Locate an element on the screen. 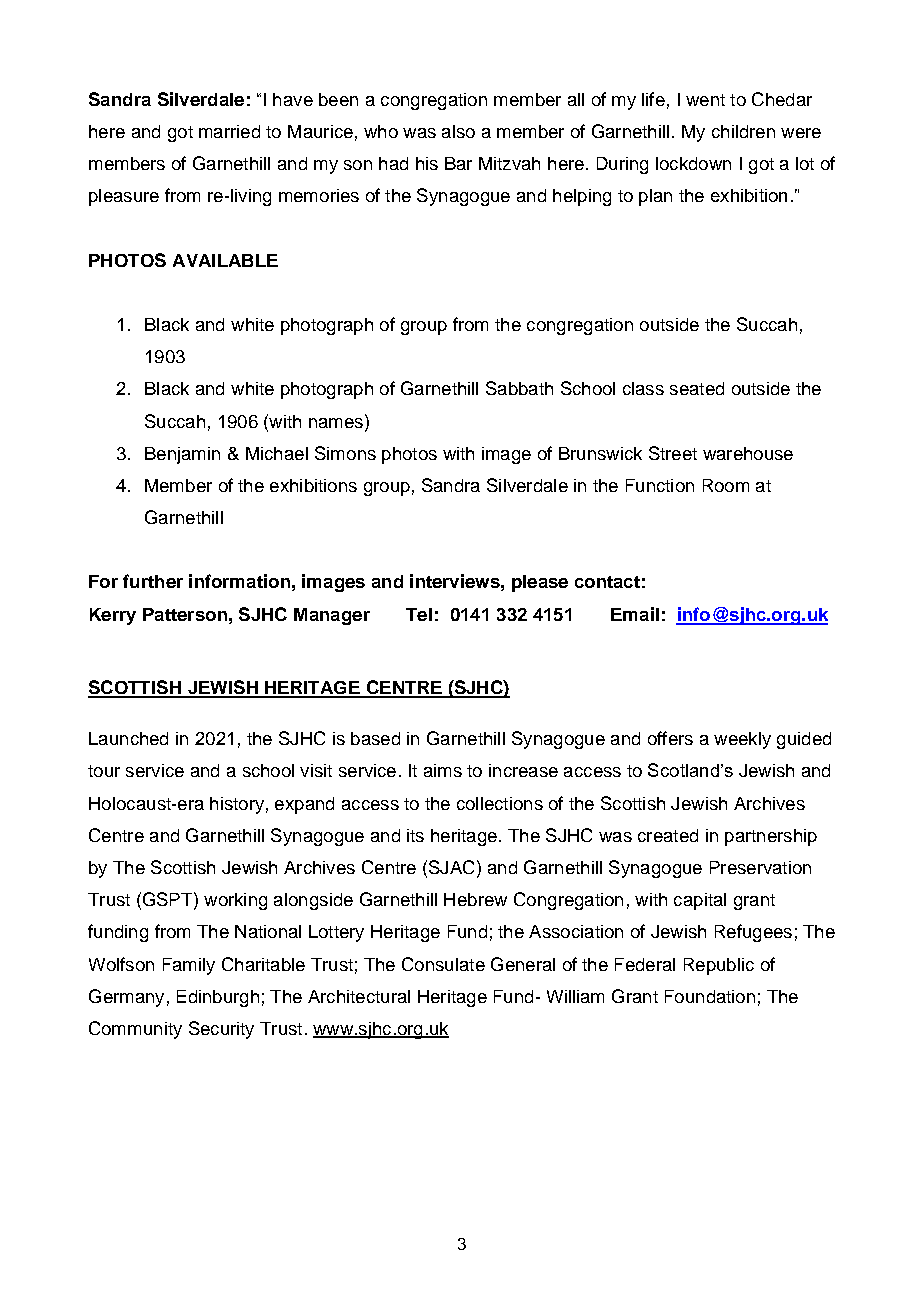 The width and height of the screenshot is (924, 1309). Foundation is located at coordinates (710, 996).
